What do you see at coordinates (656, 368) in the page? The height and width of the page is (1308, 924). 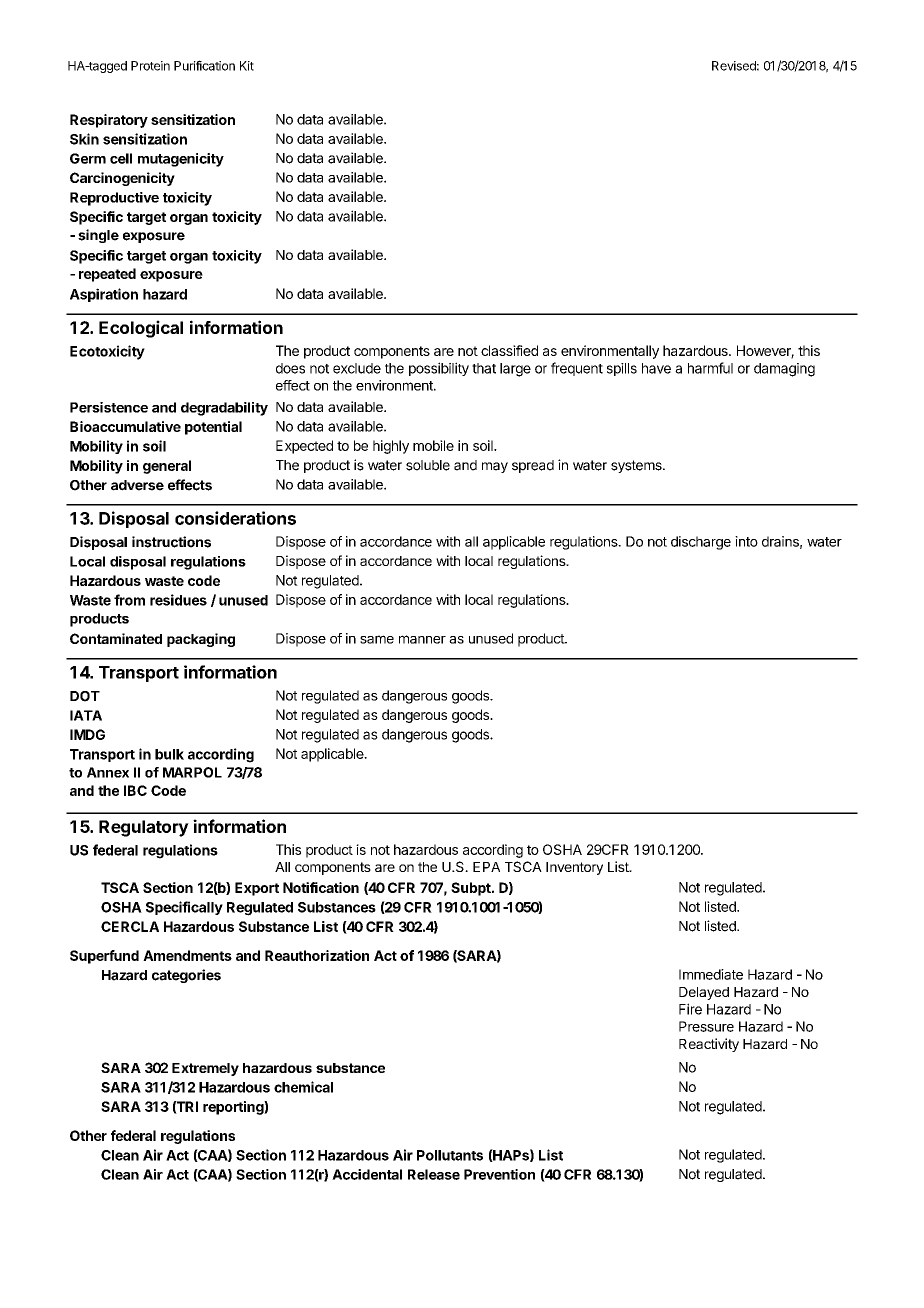 I see `have` at bounding box center [656, 368].
